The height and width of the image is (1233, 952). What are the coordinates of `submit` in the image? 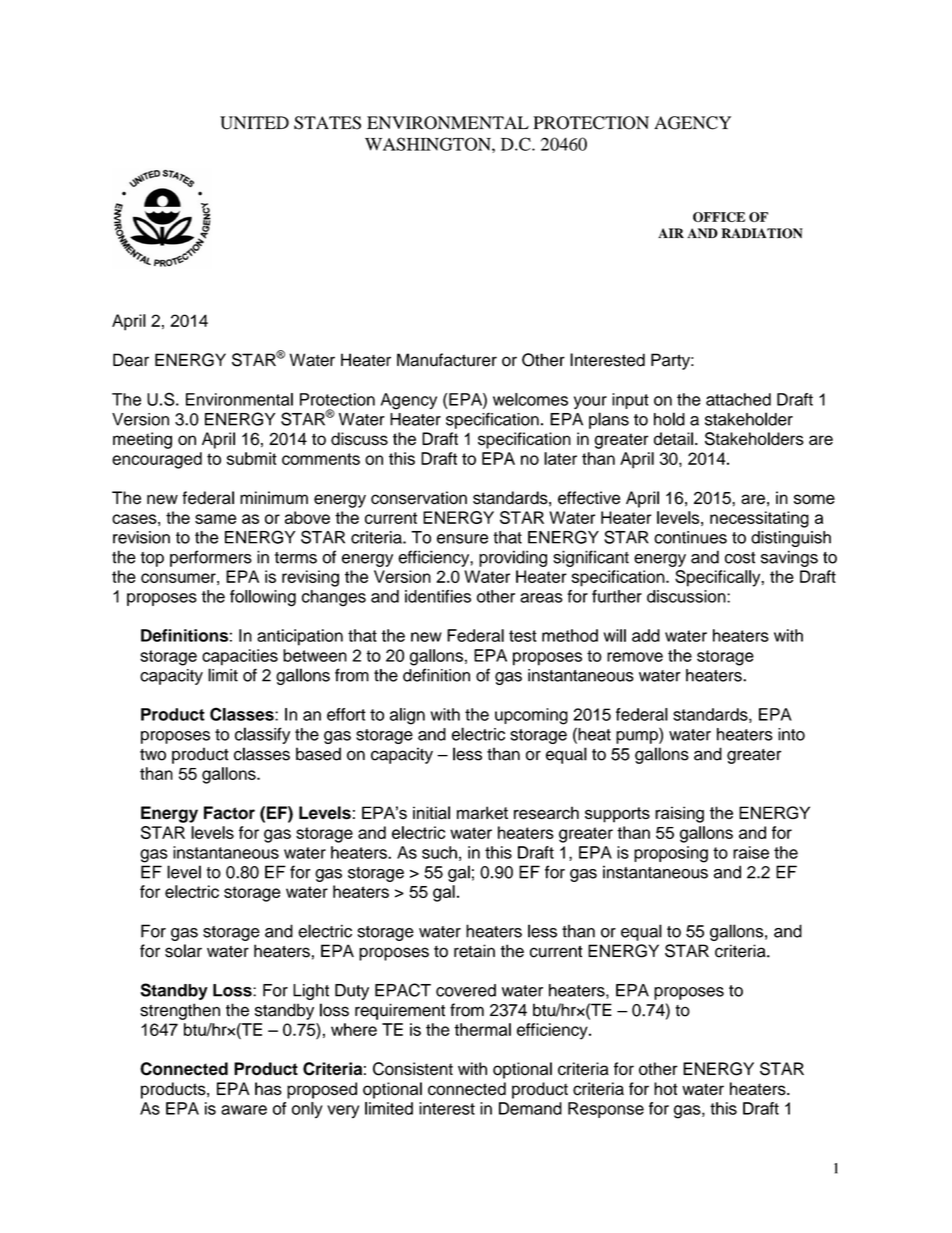 It's located at (252, 458).
